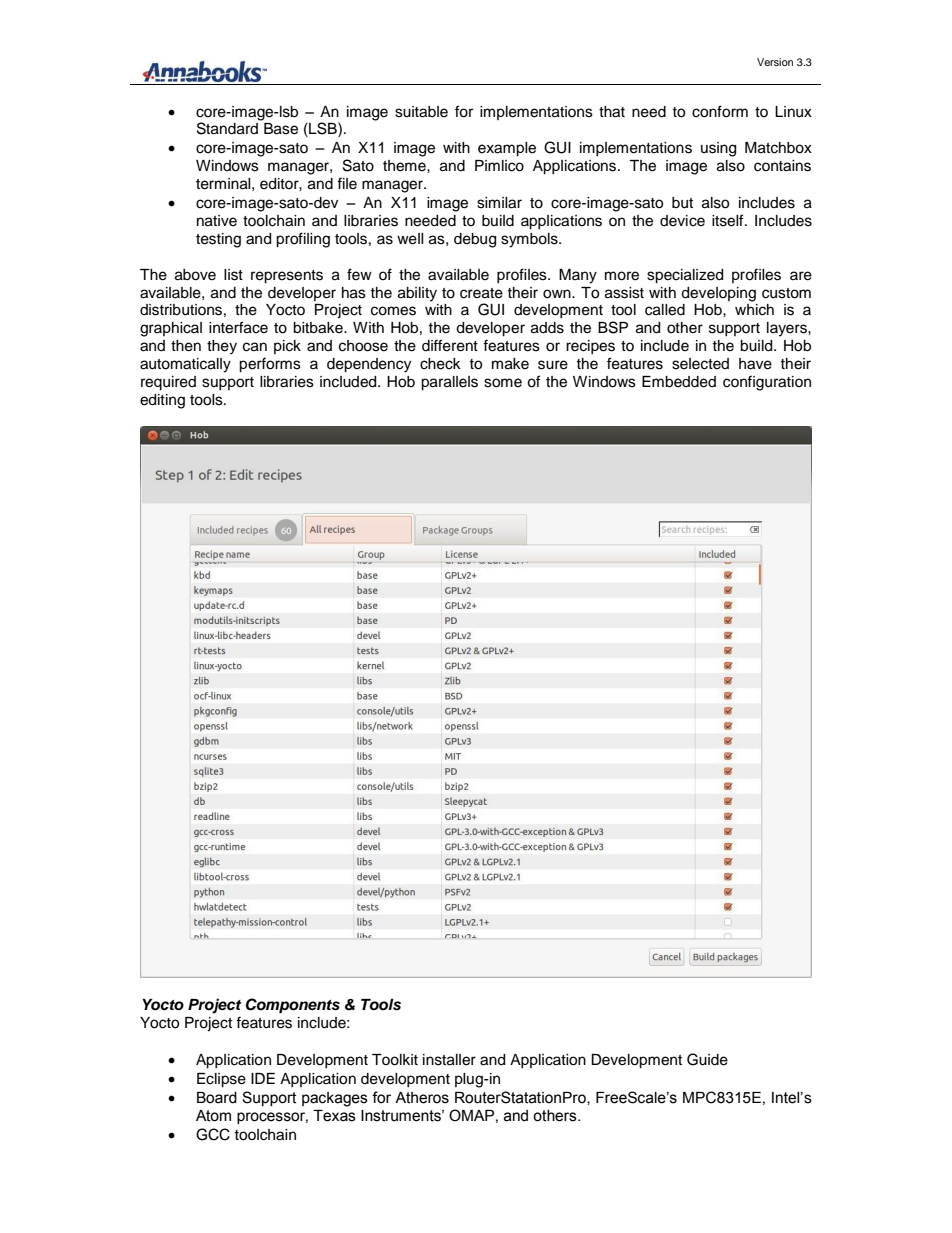 This screenshot has height=1233, width=952. I want to click on some, so click(503, 383).
